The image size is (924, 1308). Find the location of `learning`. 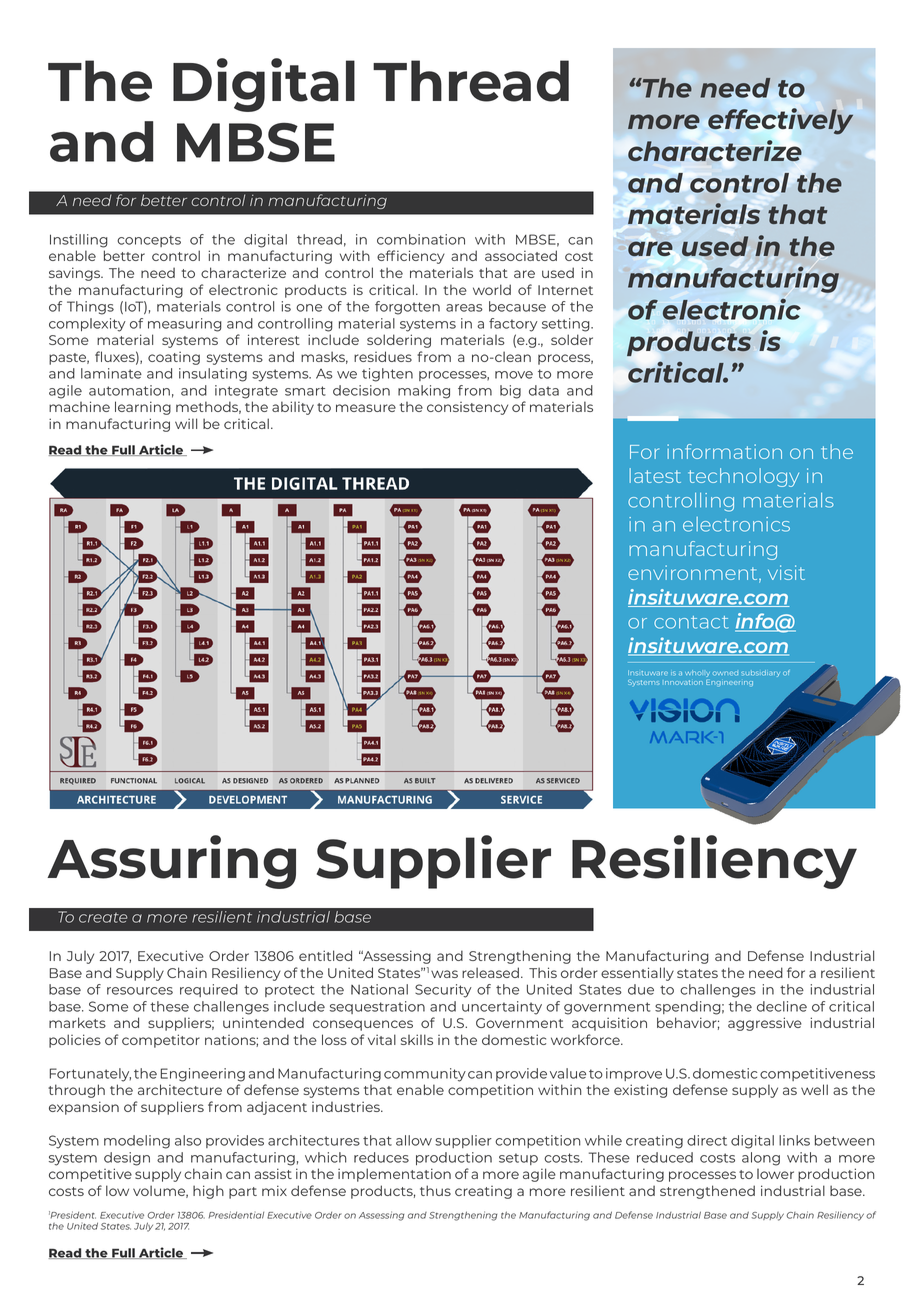

learning is located at coordinates (143, 408).
